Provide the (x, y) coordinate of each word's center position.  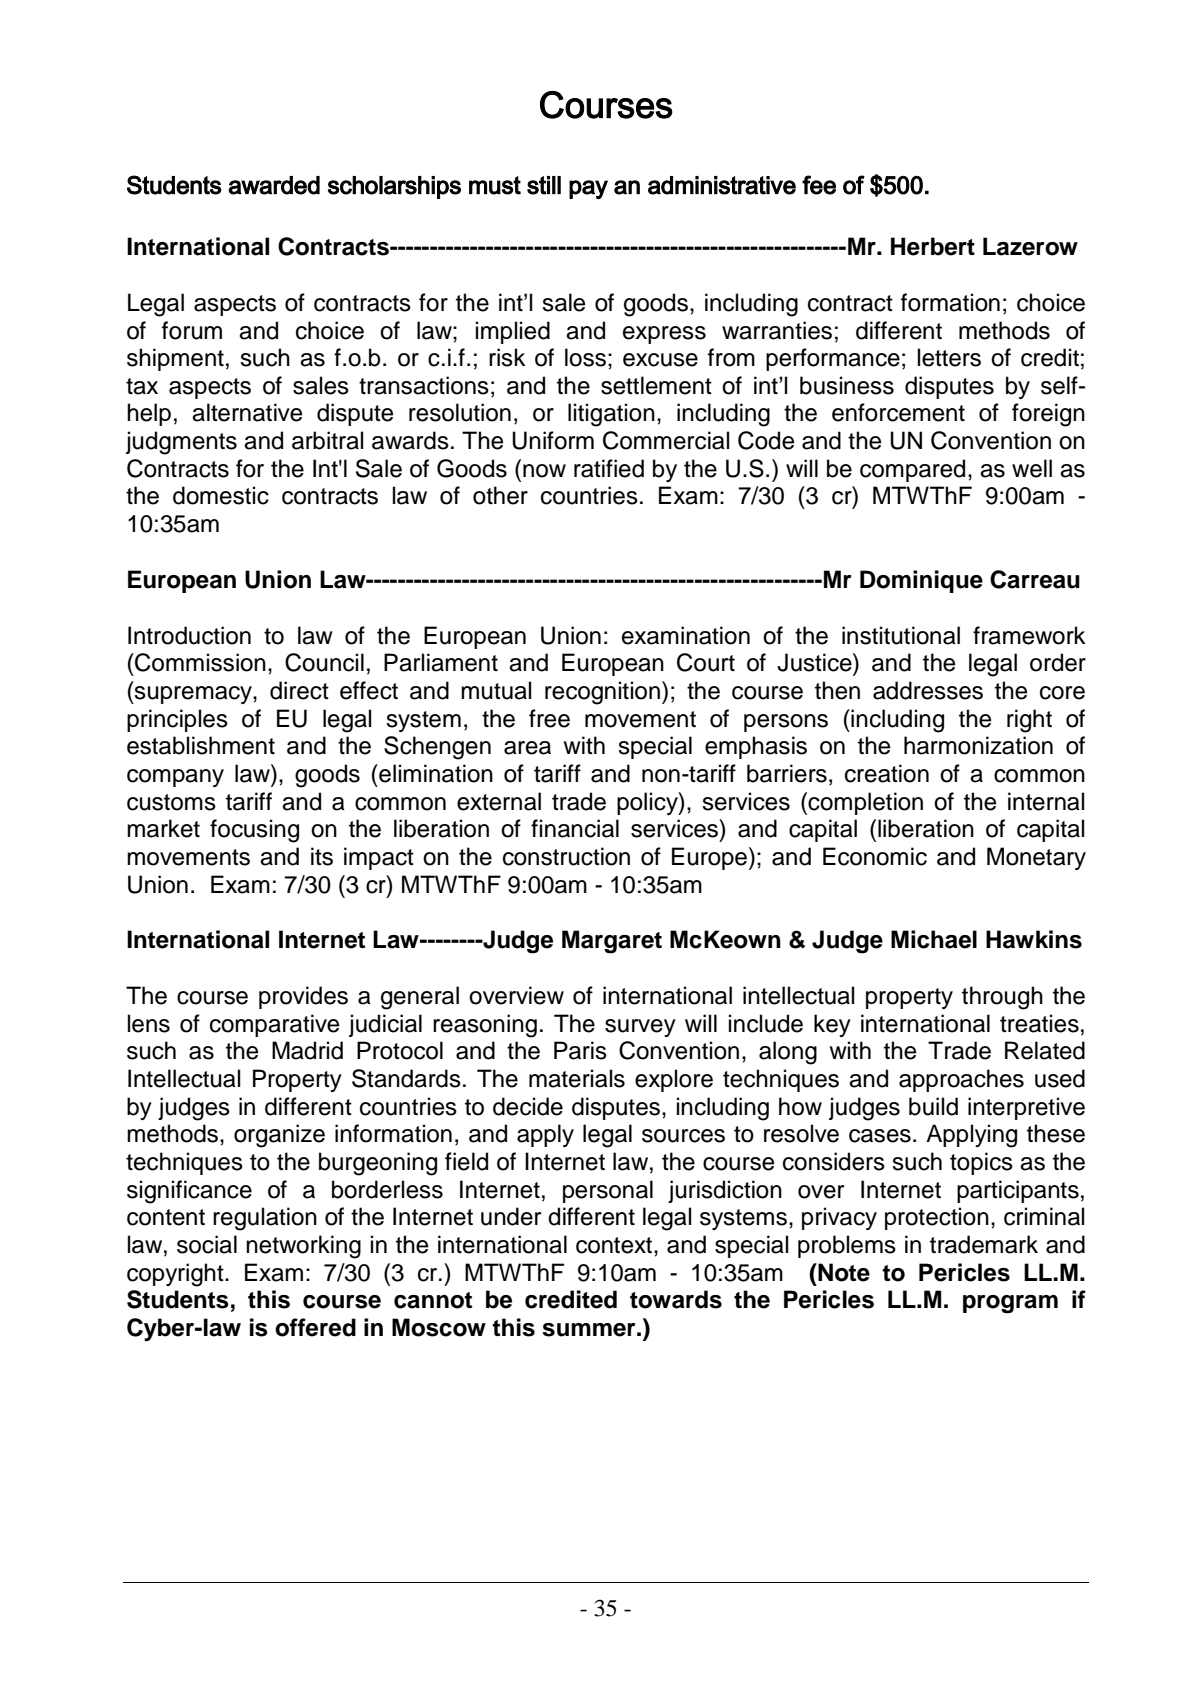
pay (588, 189)
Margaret (612, 942)
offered (315, 1327)
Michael (934, 939)
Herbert (933, 246)
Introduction (189, 635)
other (500, 495)
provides (303, 997)
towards (676, 1299)
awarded (274, 185)
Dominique (921, 581)
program (1010, 1304)
